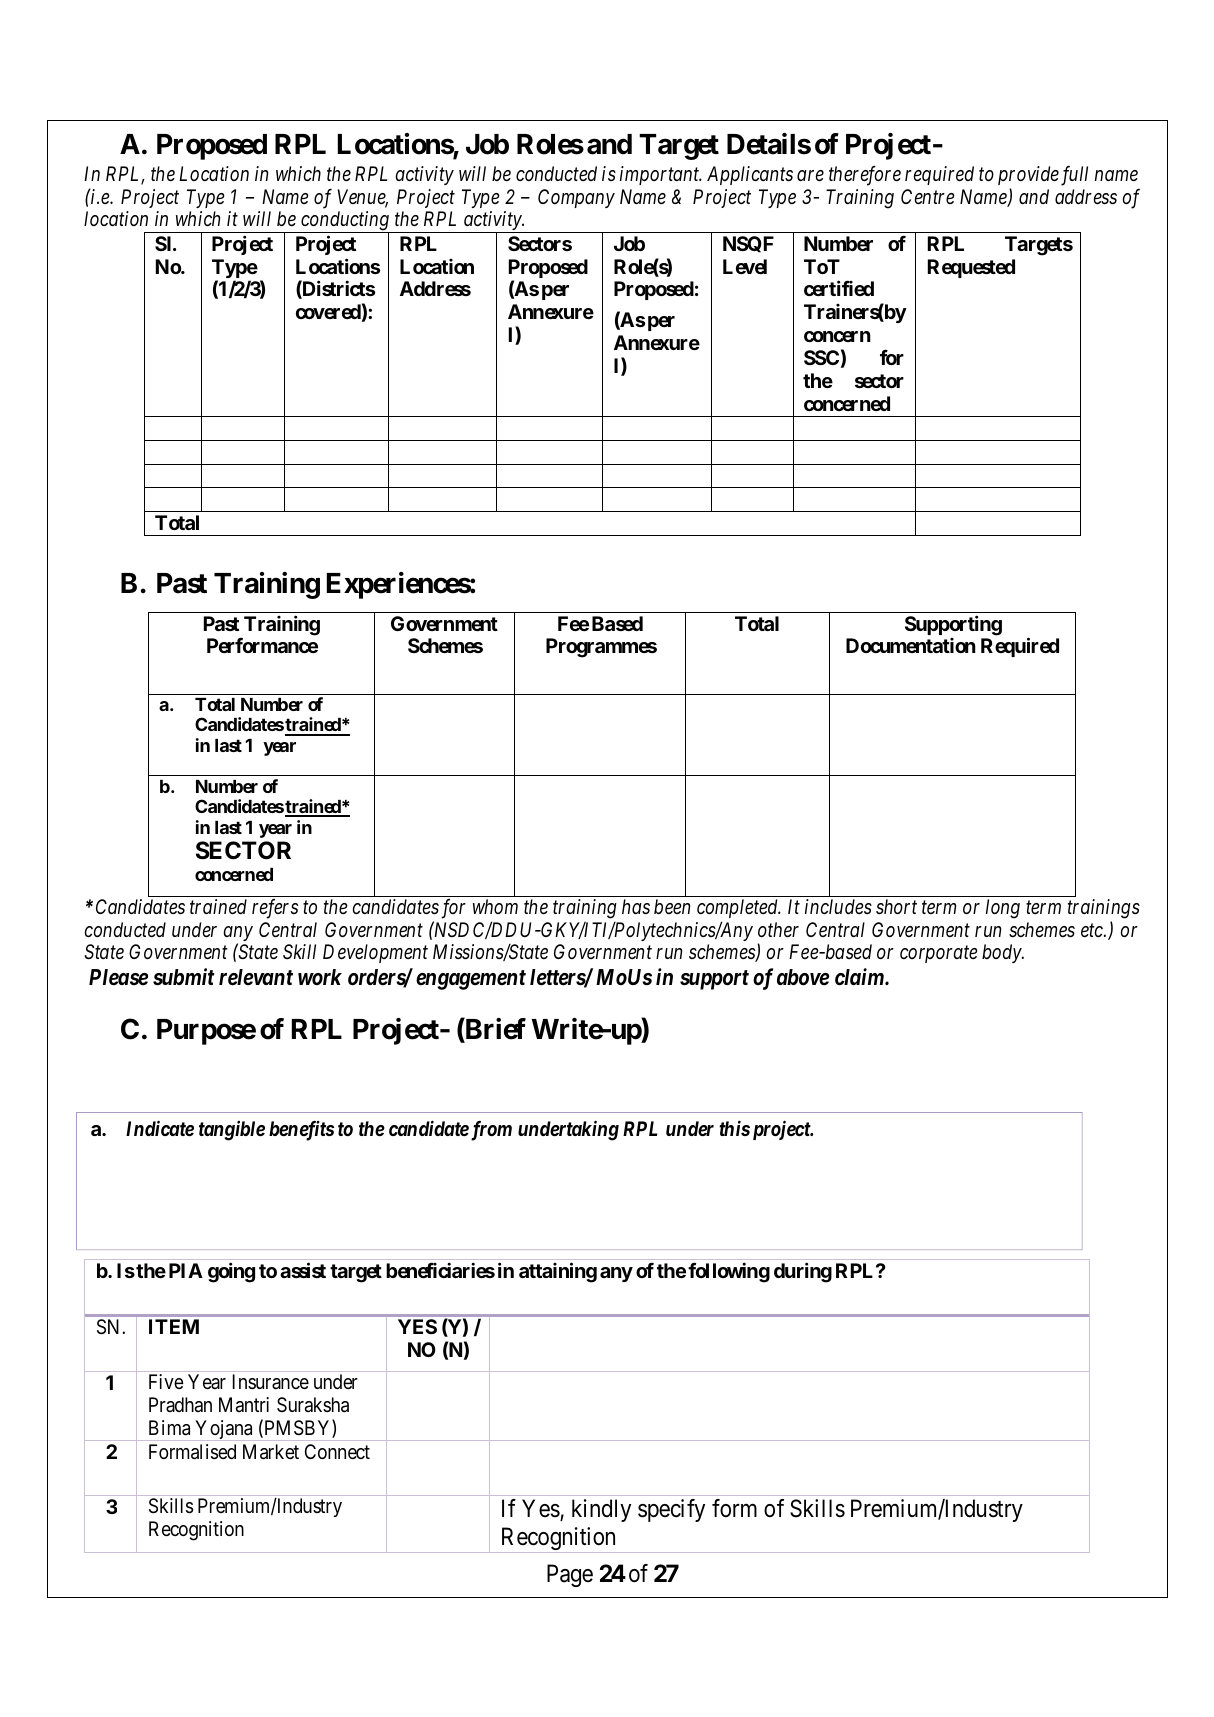 The height and width of the screenshot is (1717, 1214). I want to click on Centre, so click(928, 196).
